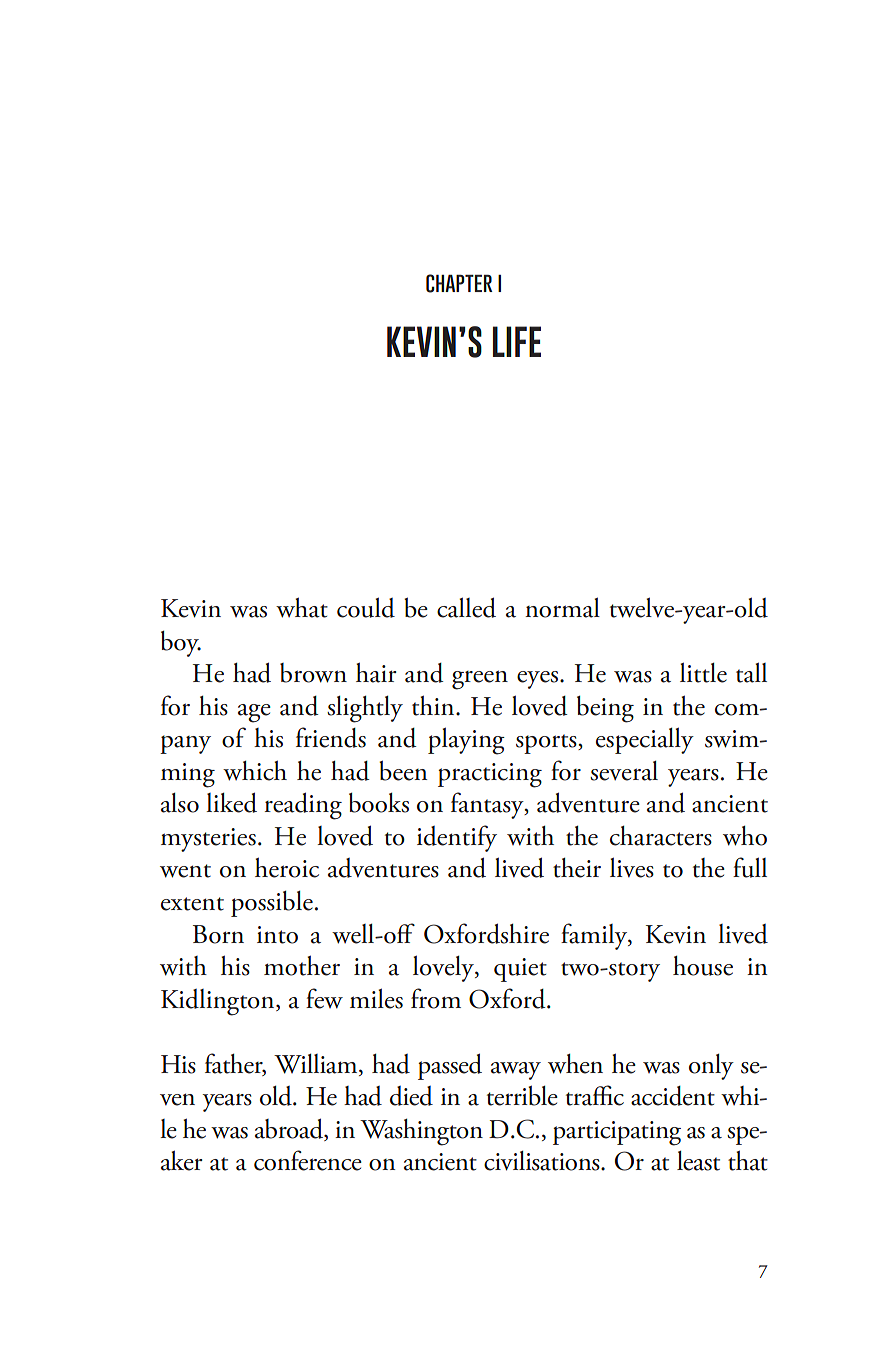 Image resolution: width=896 pixels, height=1345 pixels. Describe the element at coordinates (466, 741) in the document. I see `playing` at that location.
